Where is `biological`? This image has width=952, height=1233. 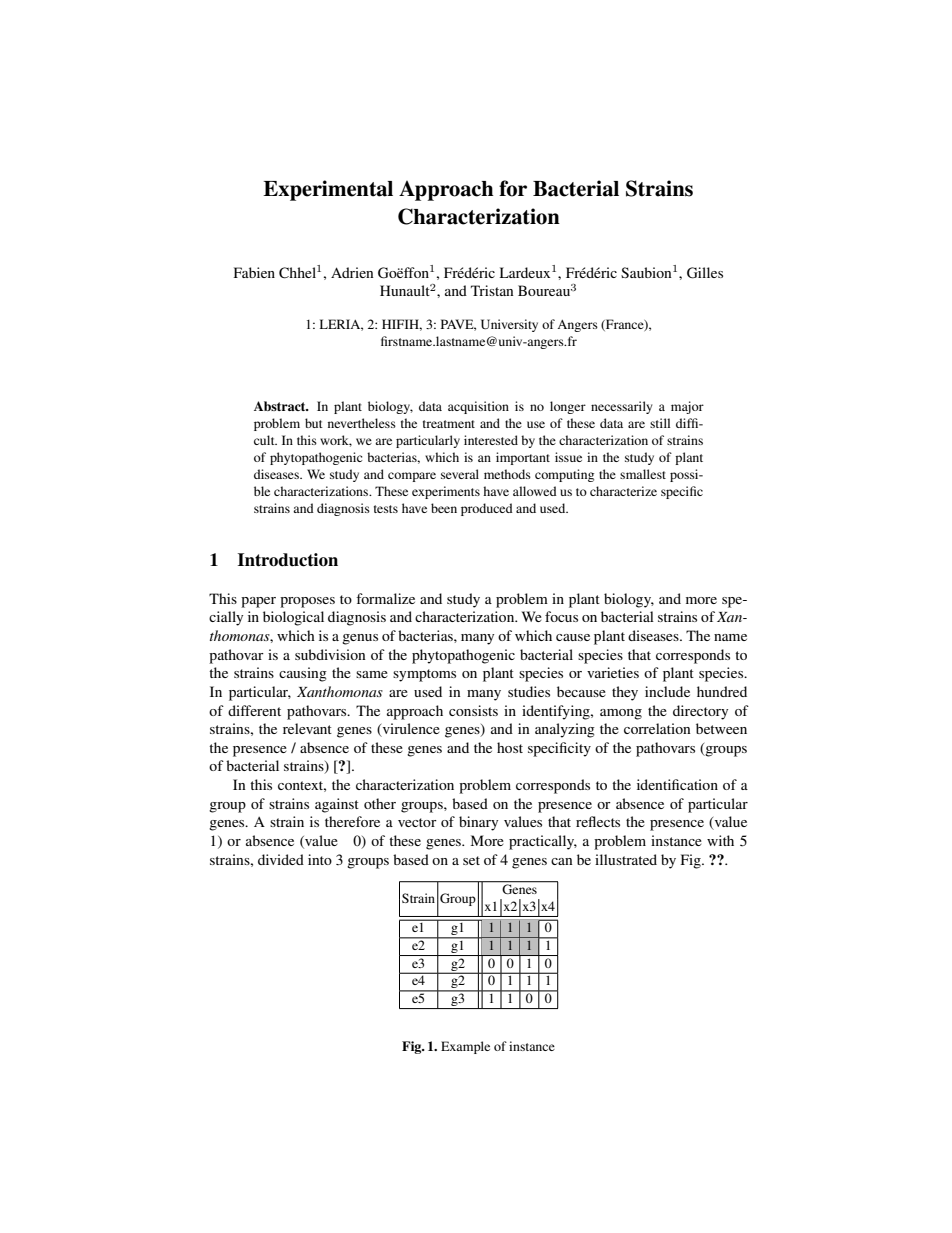 biological is located at coordinates (293, 618).
